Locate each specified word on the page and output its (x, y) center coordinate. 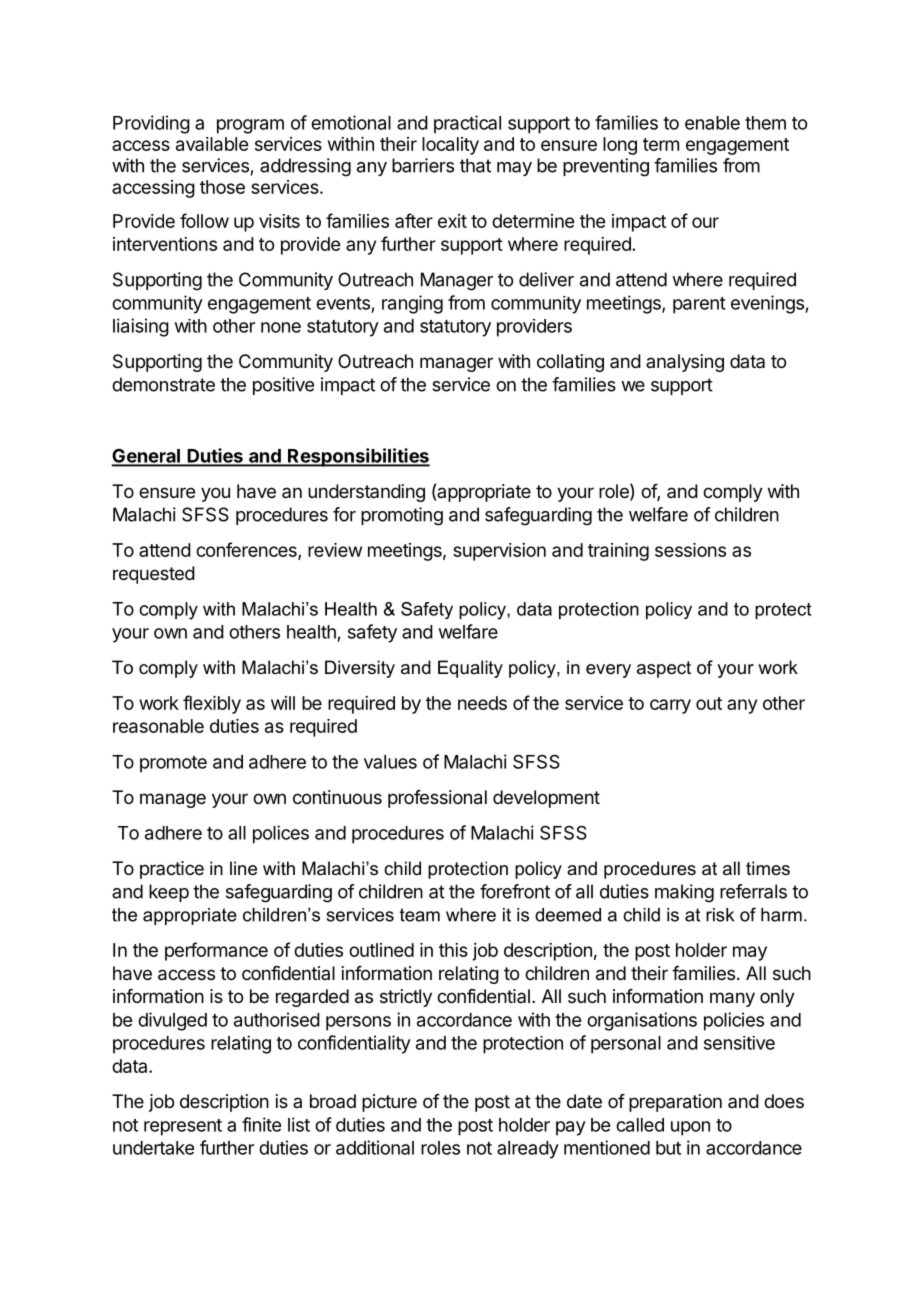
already (528, 1150)
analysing (685, 363)
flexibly (212, 704)
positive (283, 386)
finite (261, 1124)
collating (570, 363)
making (684, 893)
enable (712, 123)
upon (690, 1128)
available (212, 144)
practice (172, 870)
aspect (664, 669)
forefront (515, 891)
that (475, 165)
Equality (470, 669)
